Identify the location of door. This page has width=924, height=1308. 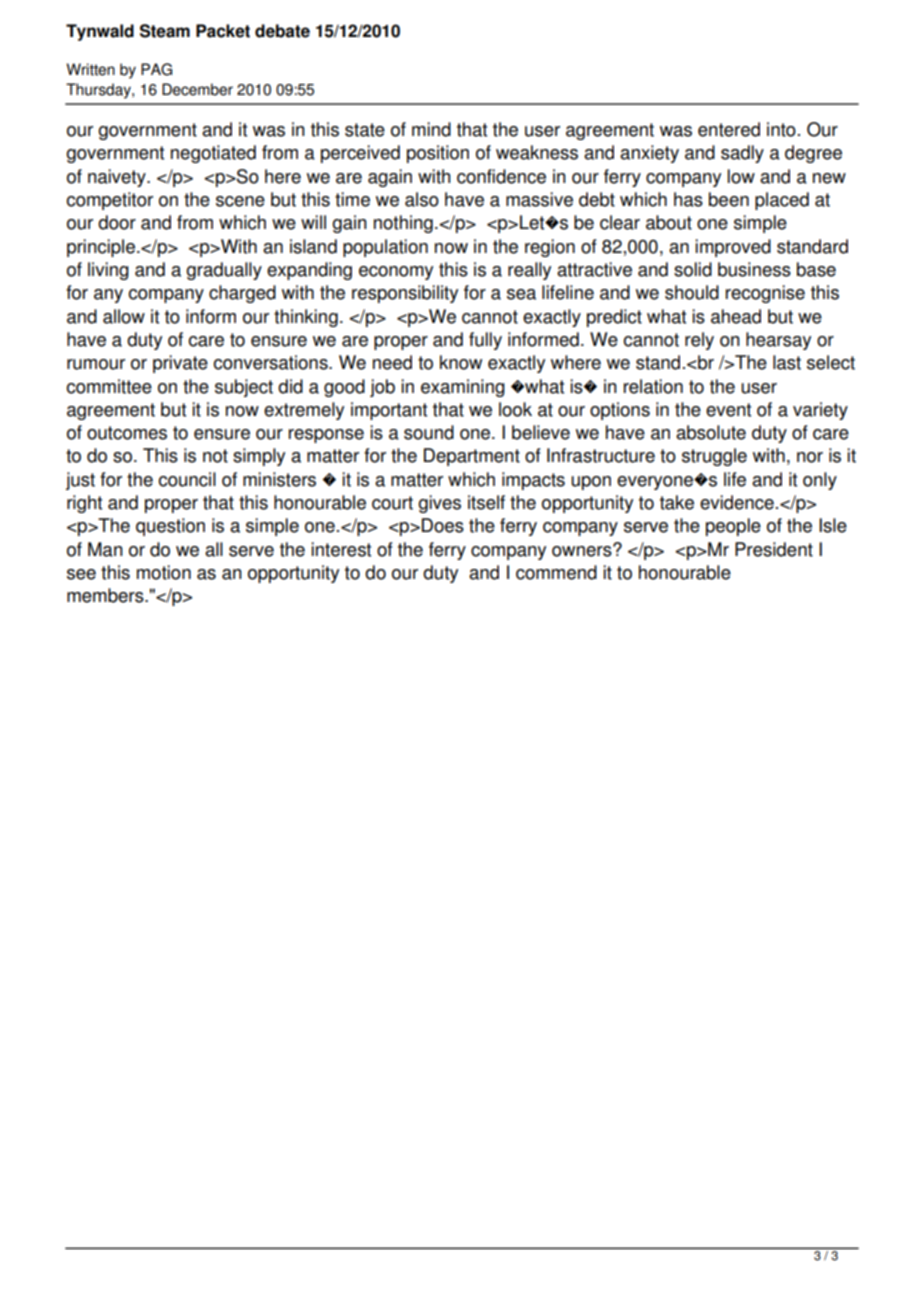
(117, 222).
